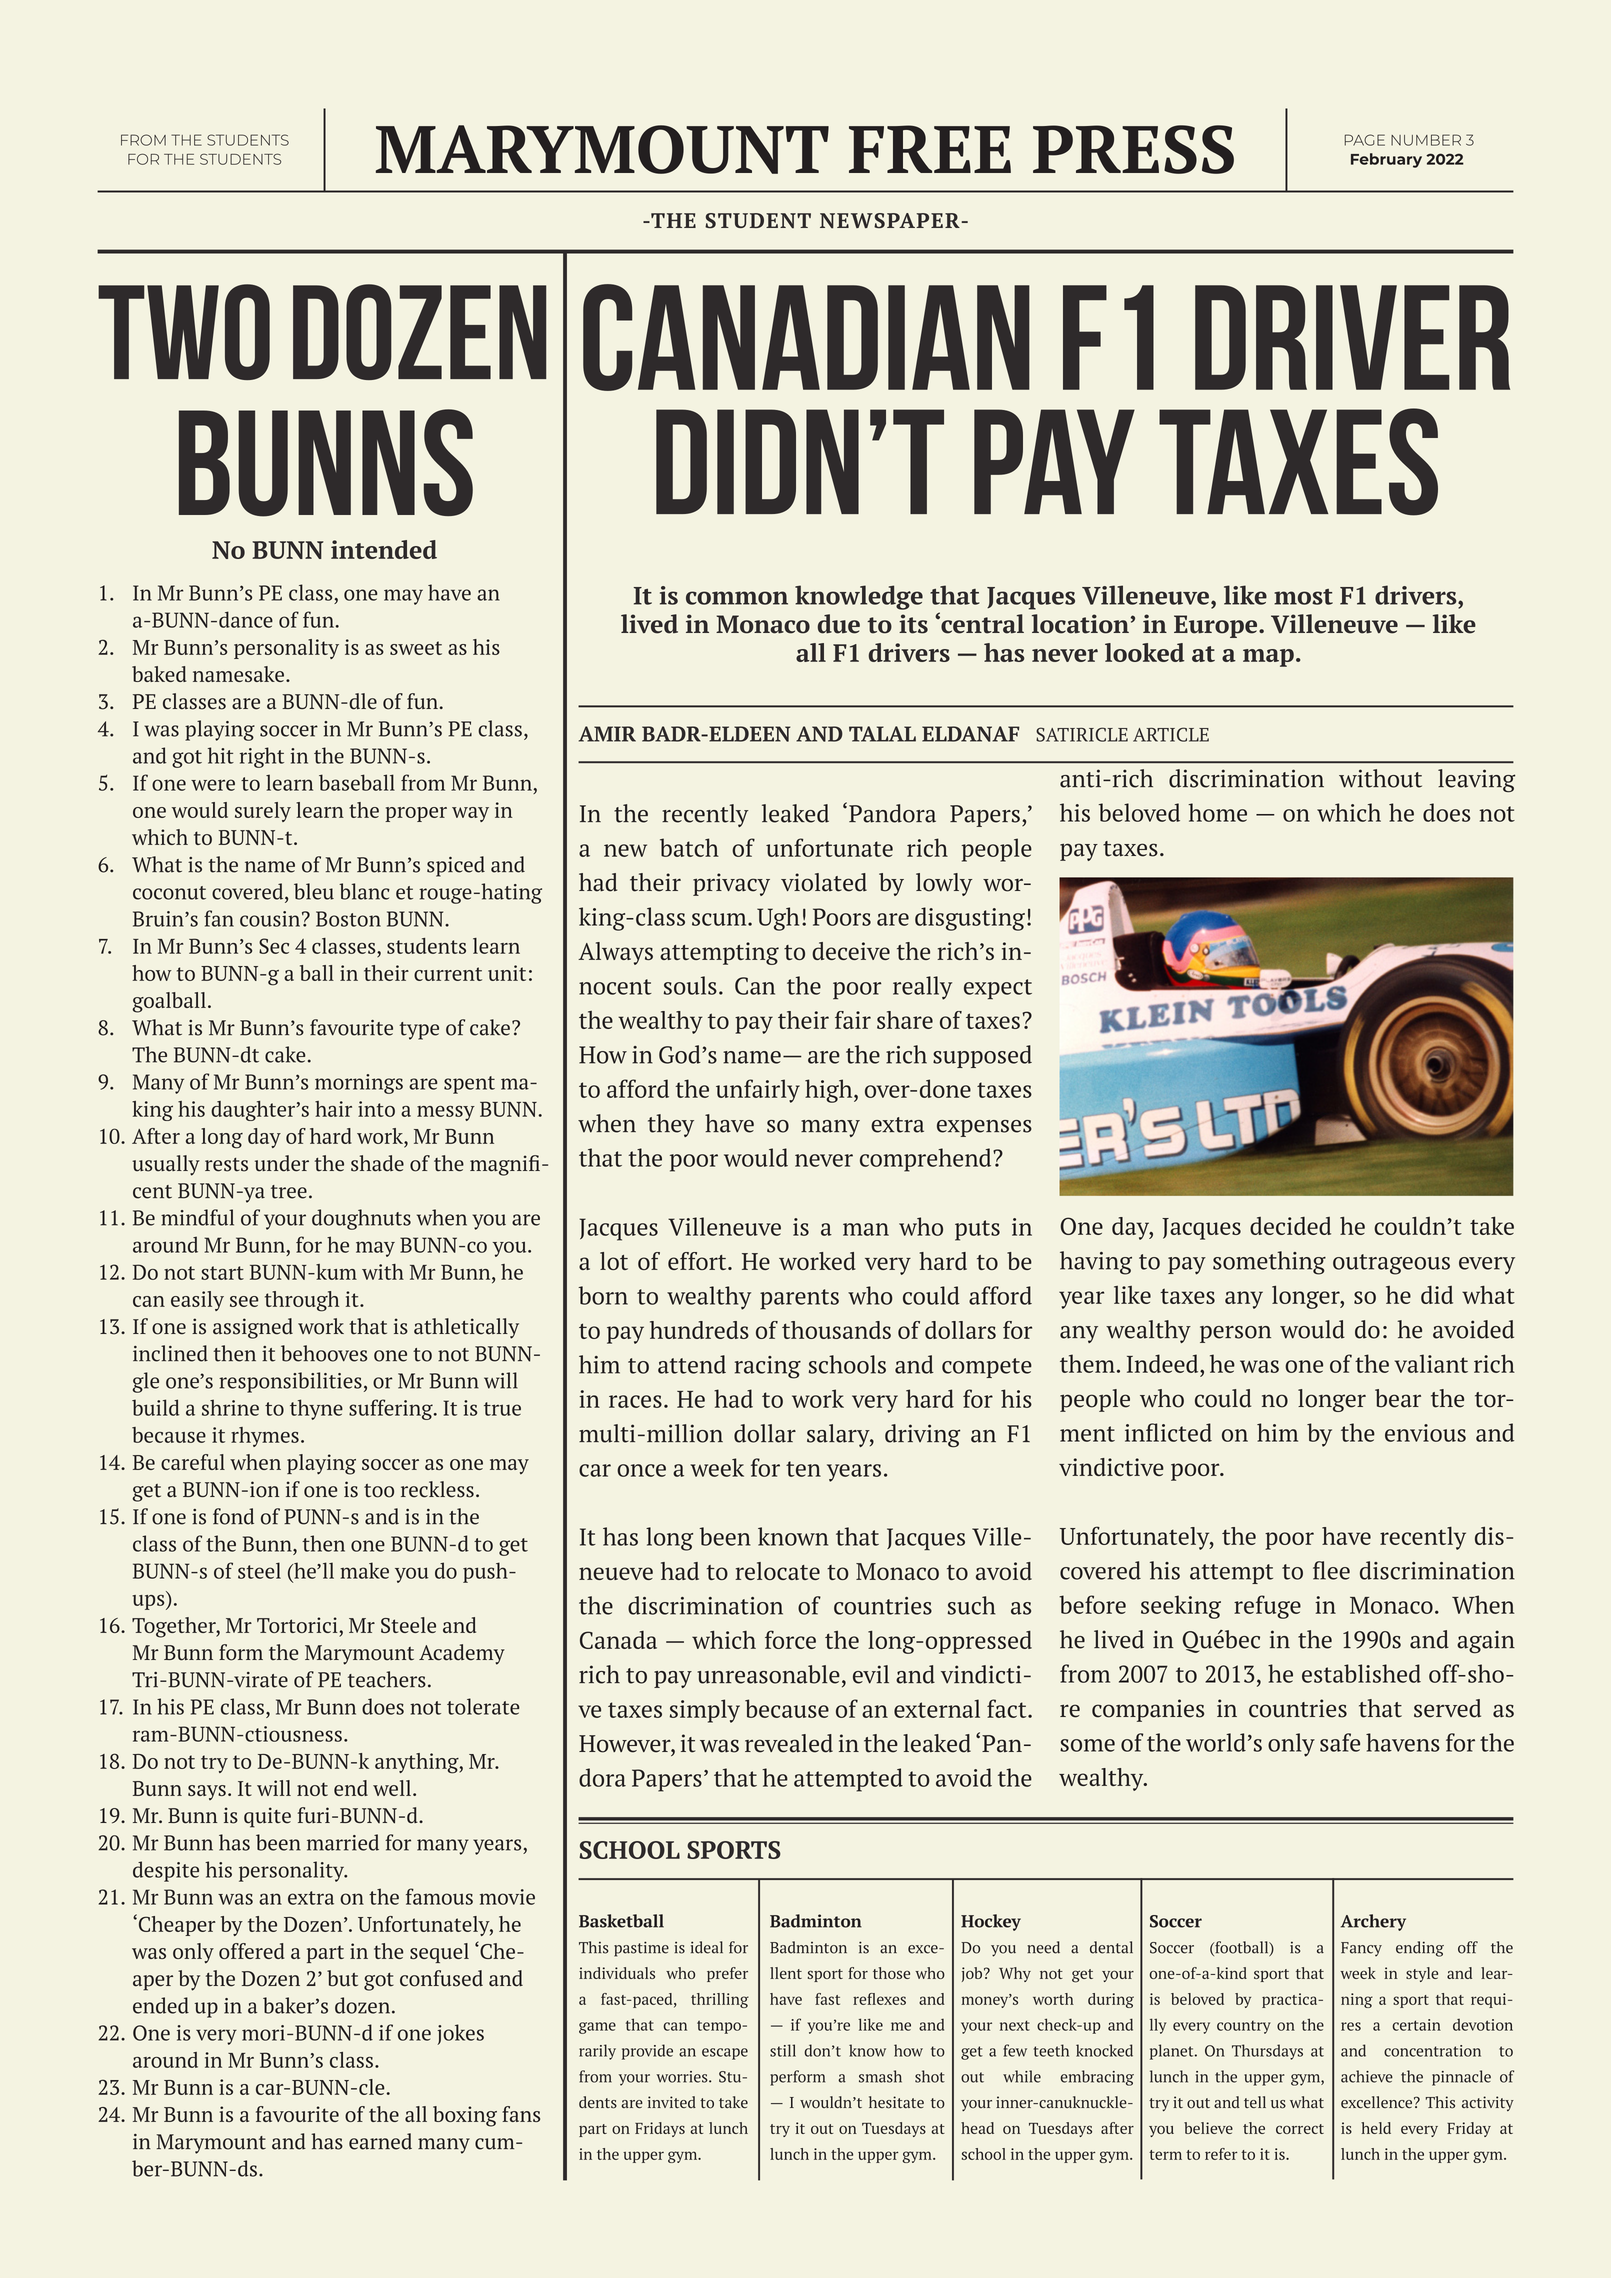 This screenshot has width=1611, height=2278. I want to click on decided, so click(1290, 1226).
